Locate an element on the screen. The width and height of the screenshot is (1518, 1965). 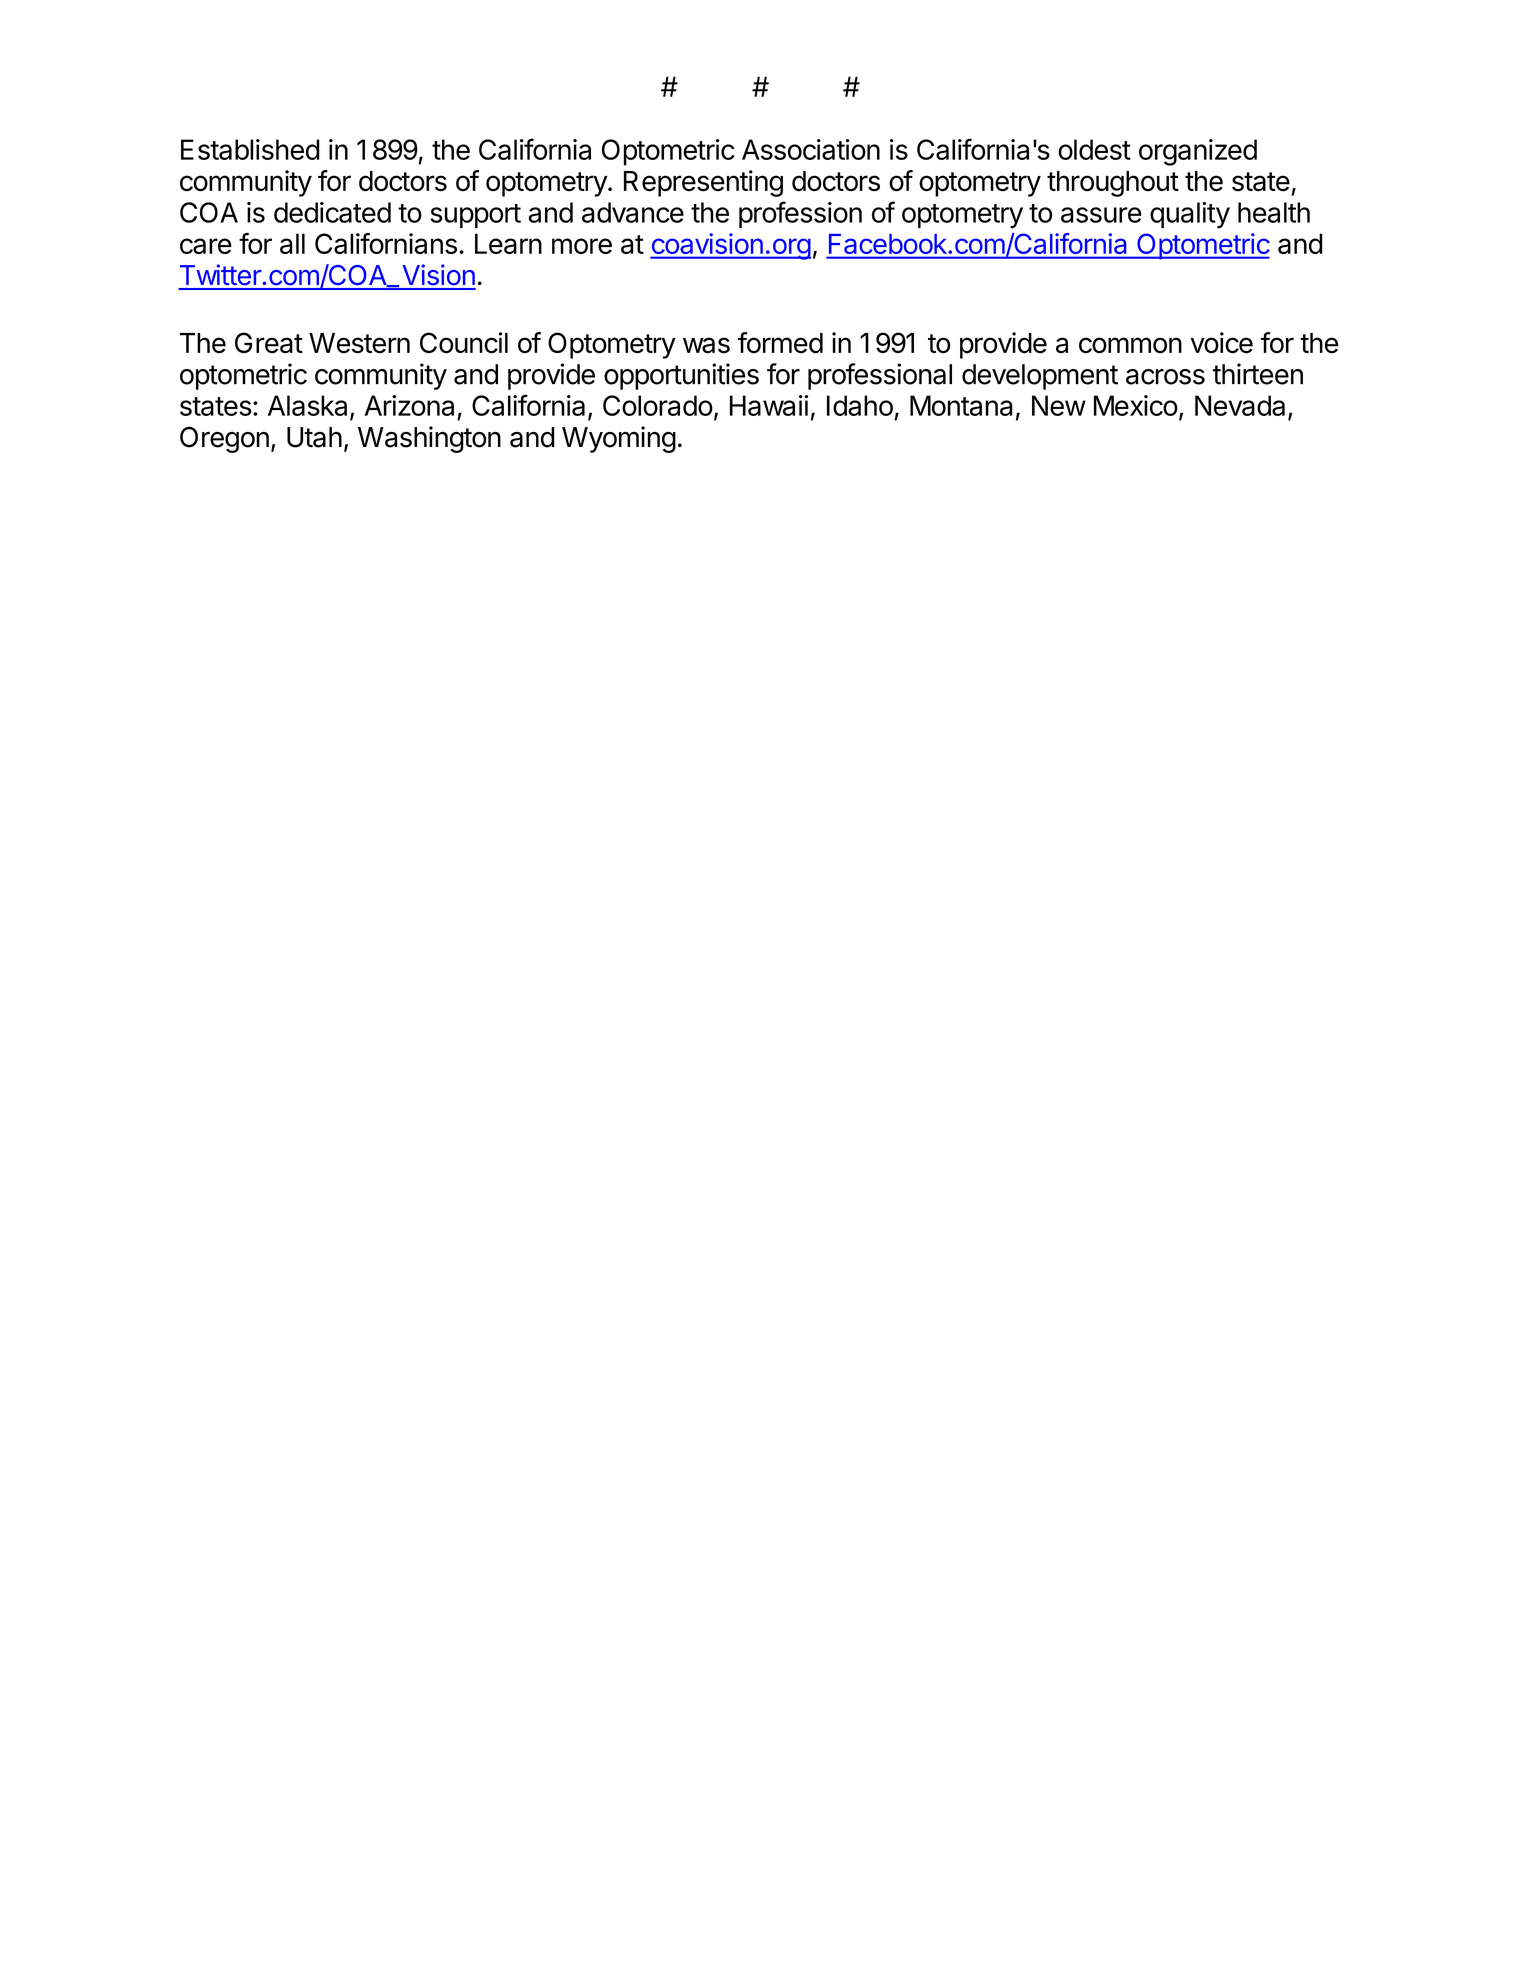
more is located at coordinates (582, 246).
